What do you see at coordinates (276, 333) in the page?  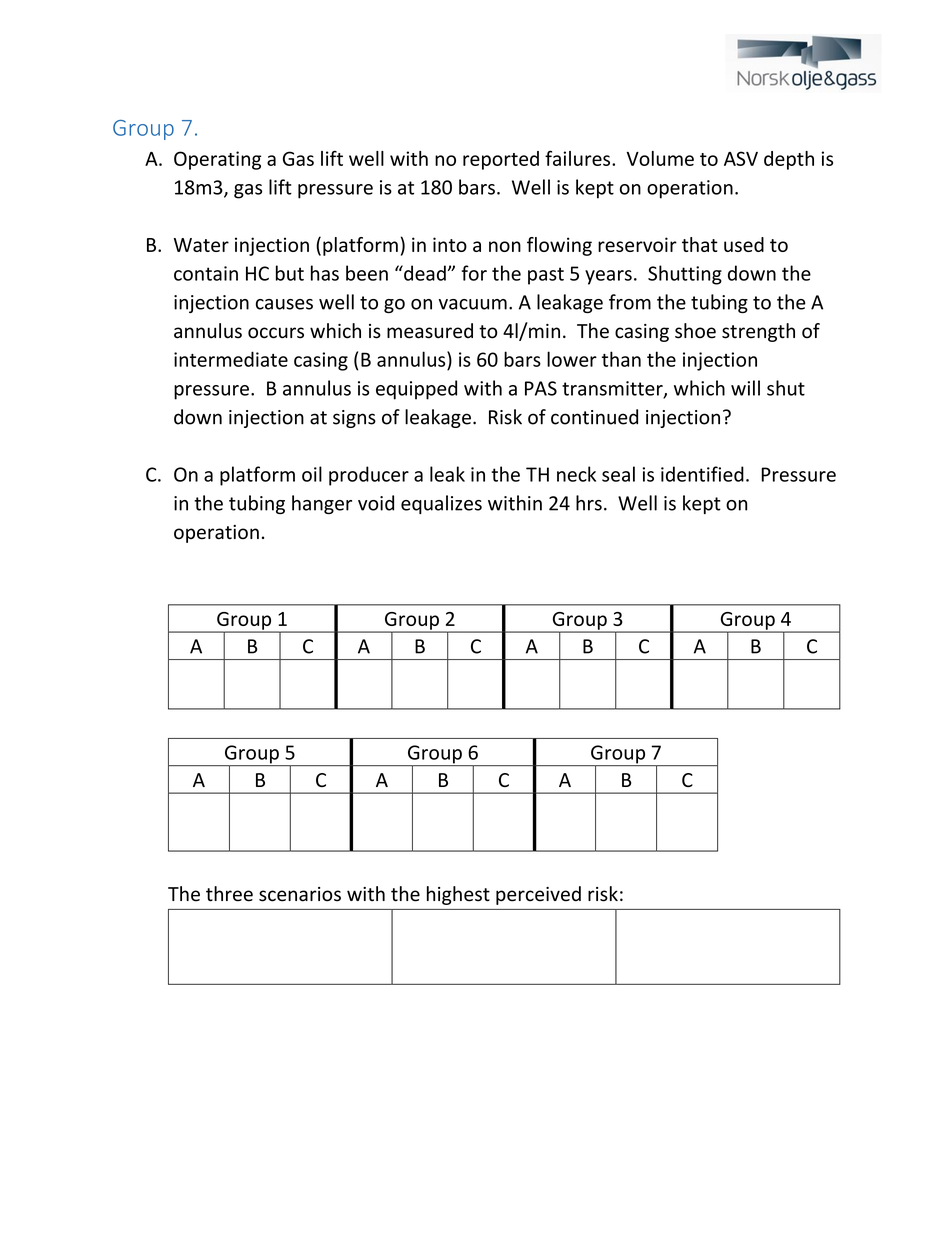 I see `occurs` at bounding box center [276, 333].
